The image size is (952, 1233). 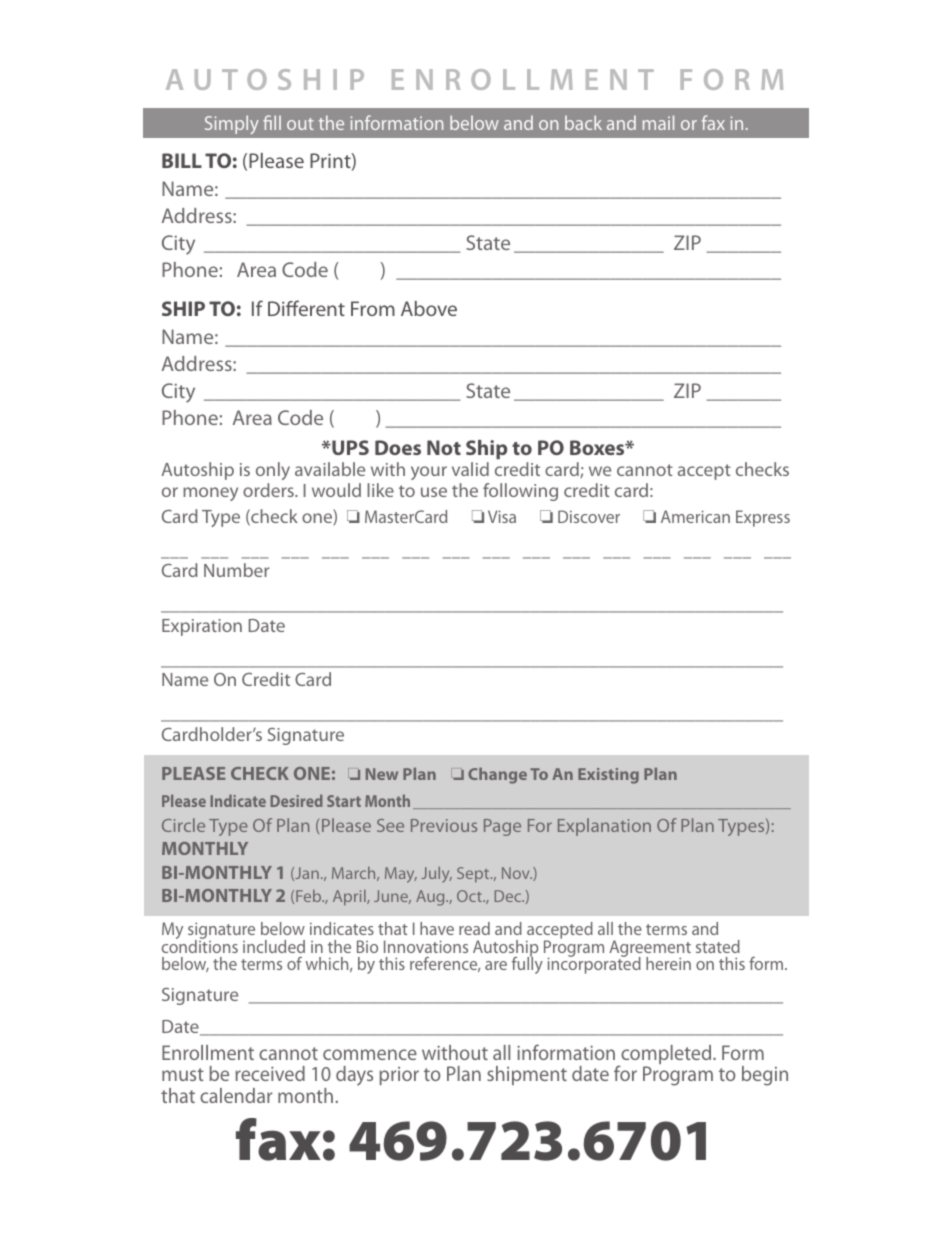 What do you see at coordinates (608, 776) in the page?
I see `Existing` at bounding box center [608, 776].
